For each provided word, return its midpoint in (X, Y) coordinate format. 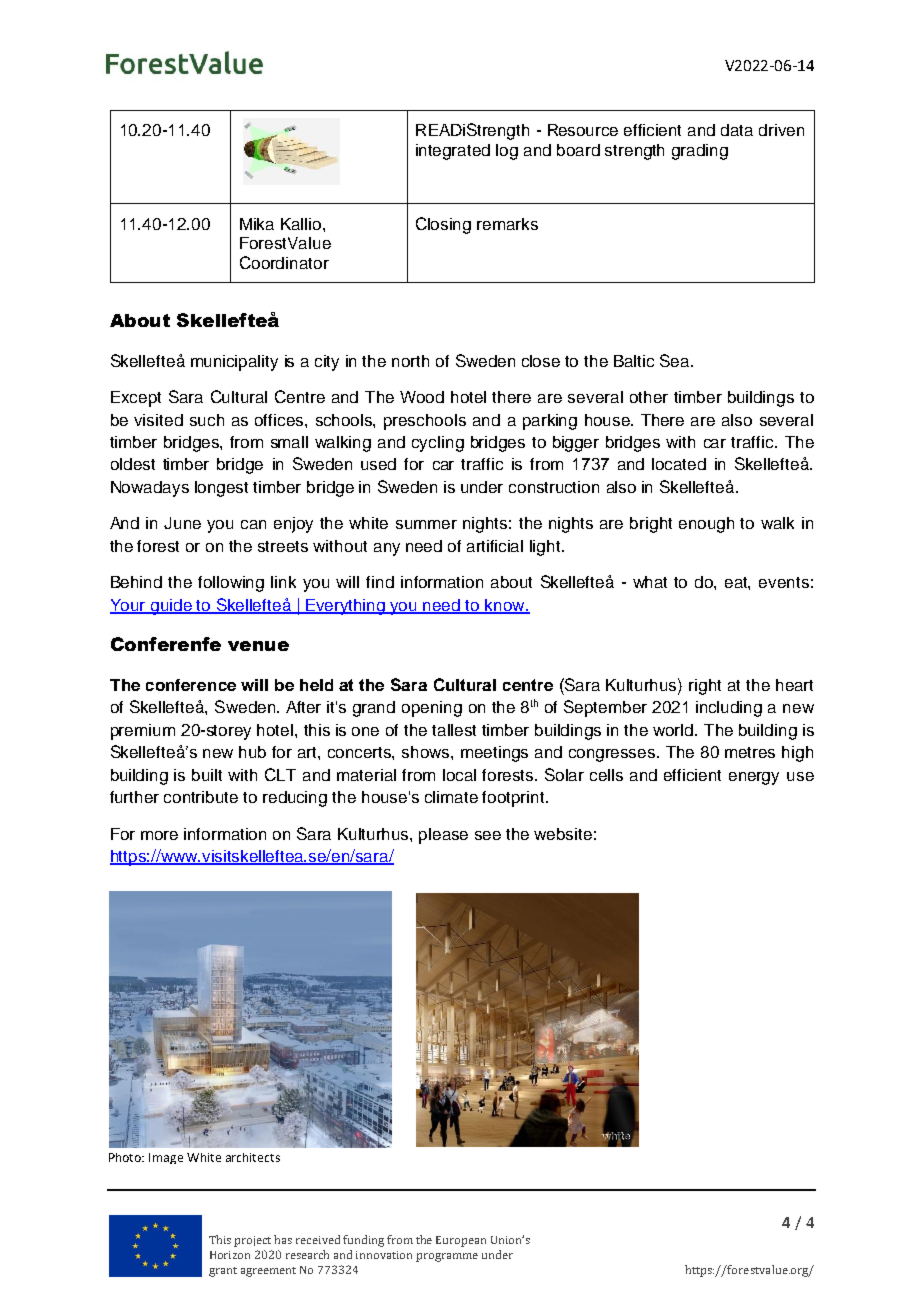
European (461, 1241)
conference (191, 685)
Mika (257, 224)
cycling (438, 444)
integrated (453, 152)
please (443, 836)
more (159, 835)
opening (432, 709)
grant (223, 1272)
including (729, 709)
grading (700, 152)
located (679, 464)
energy (754, 778)
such (207, 420)
